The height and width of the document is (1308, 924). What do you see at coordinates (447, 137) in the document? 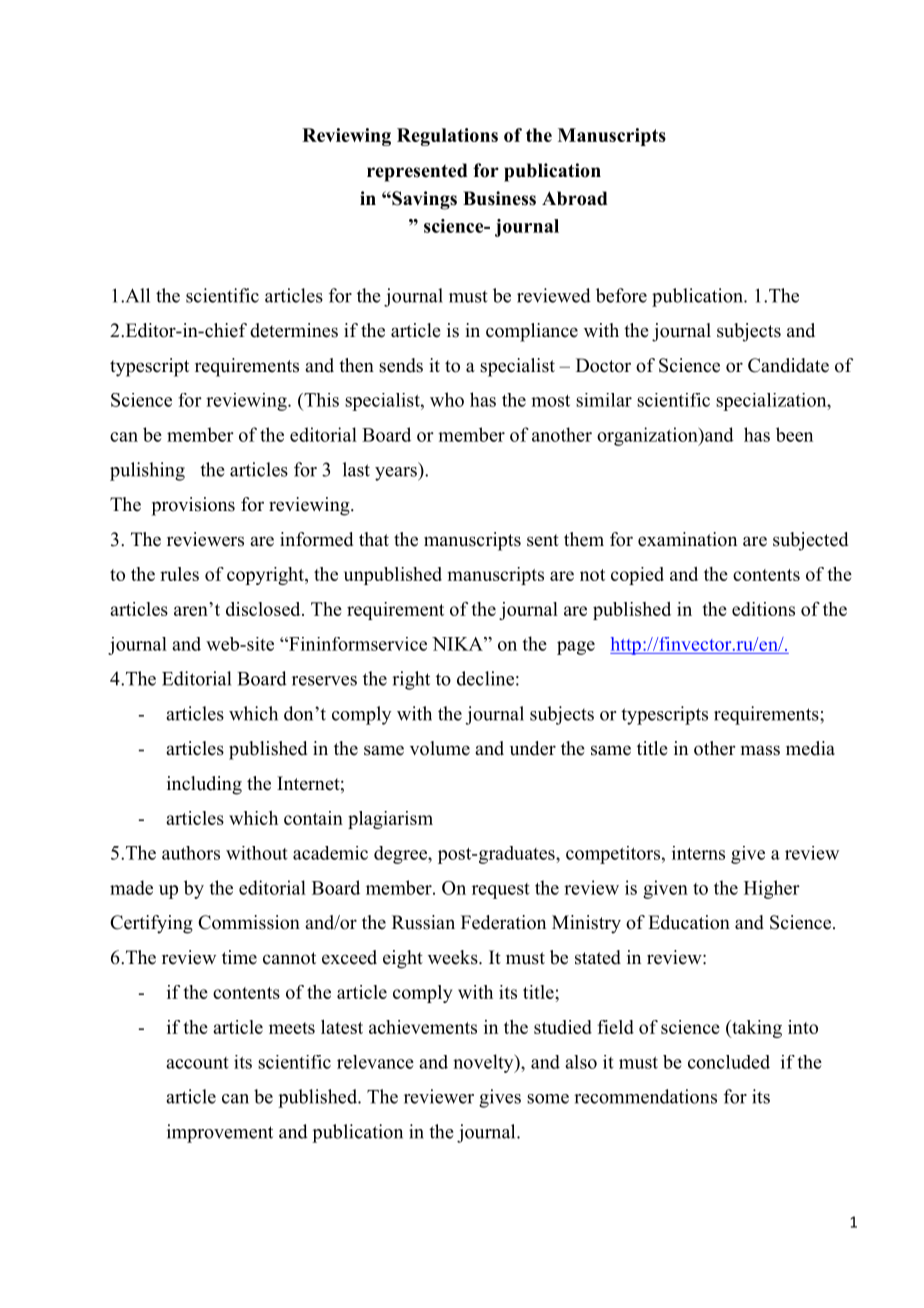
I see `Regulations` at bounding box center [447, 137].
